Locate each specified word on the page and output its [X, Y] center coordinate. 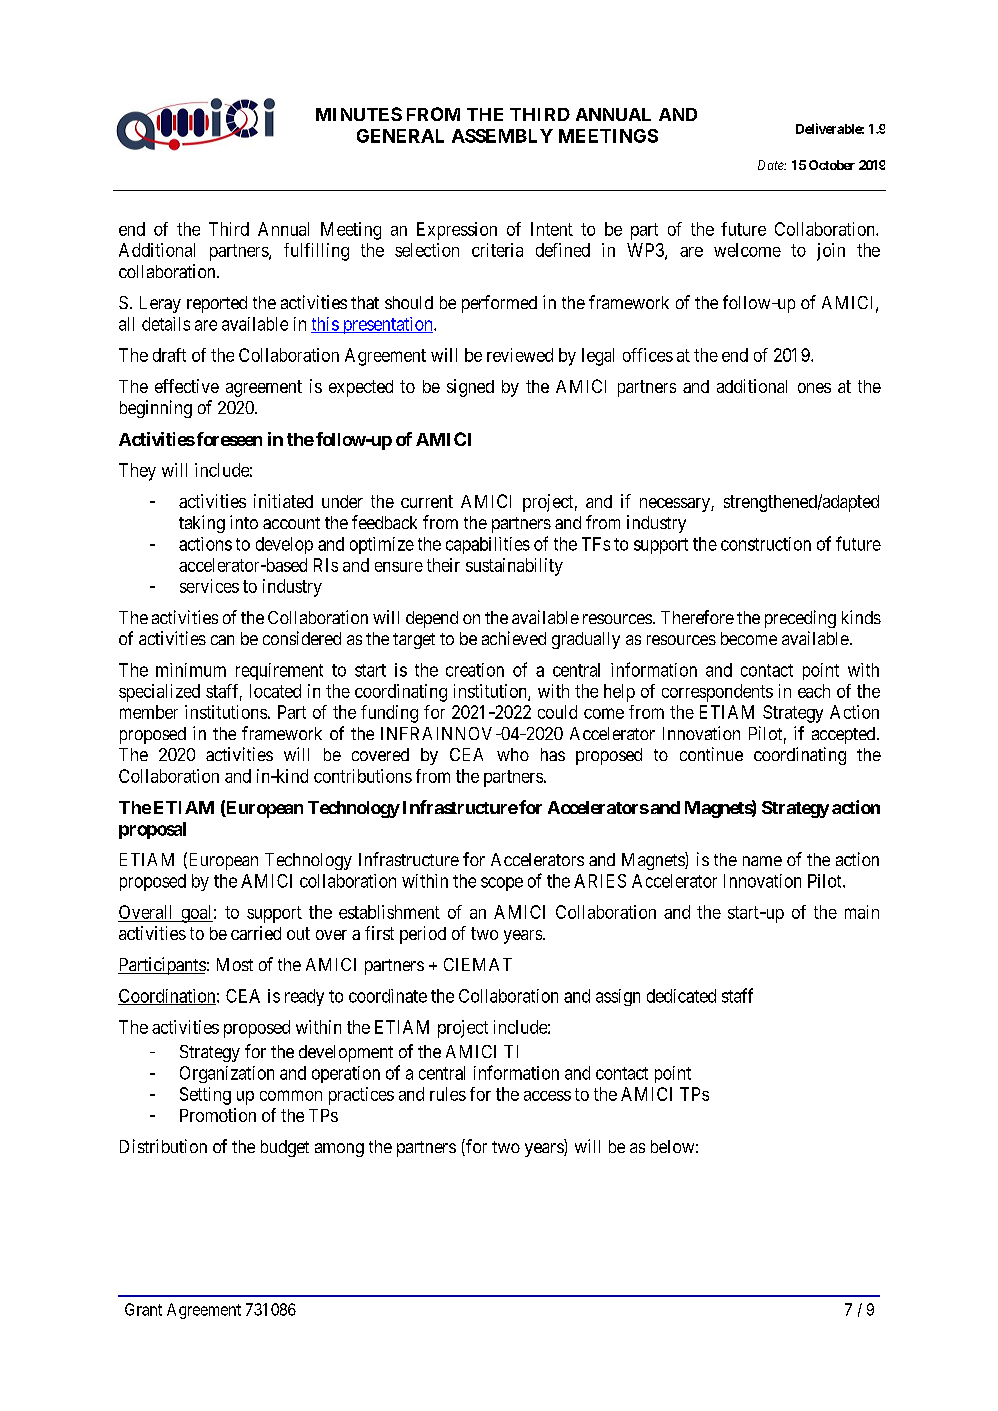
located [275, 691]
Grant [143, 1309]
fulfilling [316, 252]
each [814, 691]
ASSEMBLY [502, 136]
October [832, 165]
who [513, 754]
